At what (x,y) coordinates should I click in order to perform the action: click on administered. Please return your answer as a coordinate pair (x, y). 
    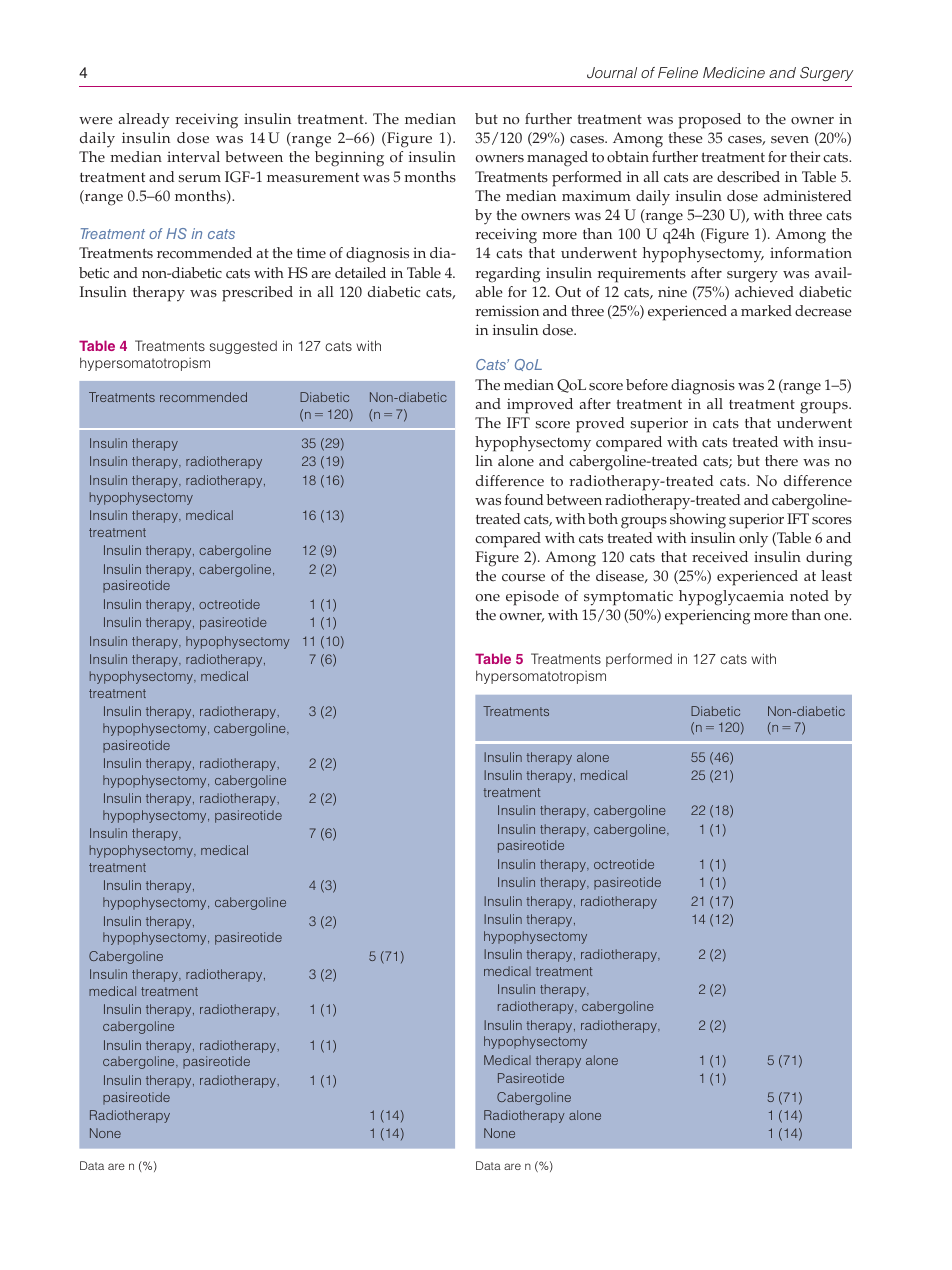
    Looking at the image, I should click on (808, 196).
